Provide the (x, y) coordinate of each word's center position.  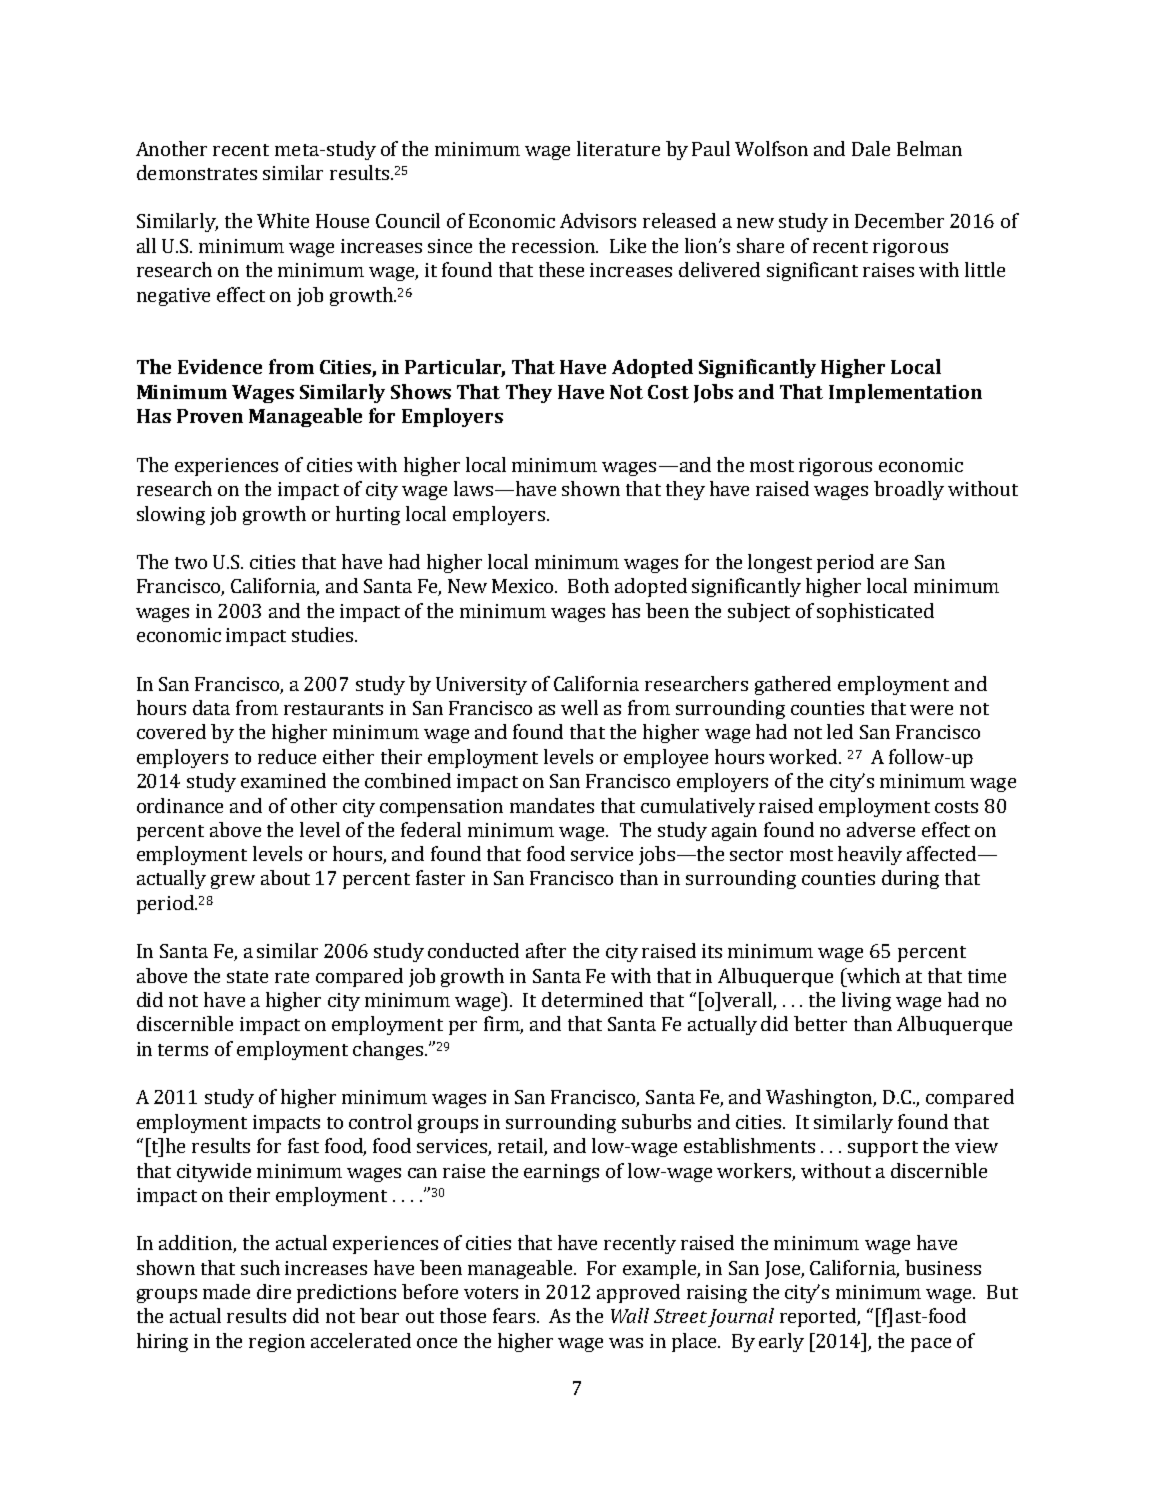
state (247, 977)
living (866, 1001)
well (579, 707)
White (283, 220)
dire (274, 1291)
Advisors (598, 220)
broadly (909, 490)
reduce (287, 756)
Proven (210, 416)
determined (592, 999)
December (899, 220)
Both (588, 585)
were (931, 710)
